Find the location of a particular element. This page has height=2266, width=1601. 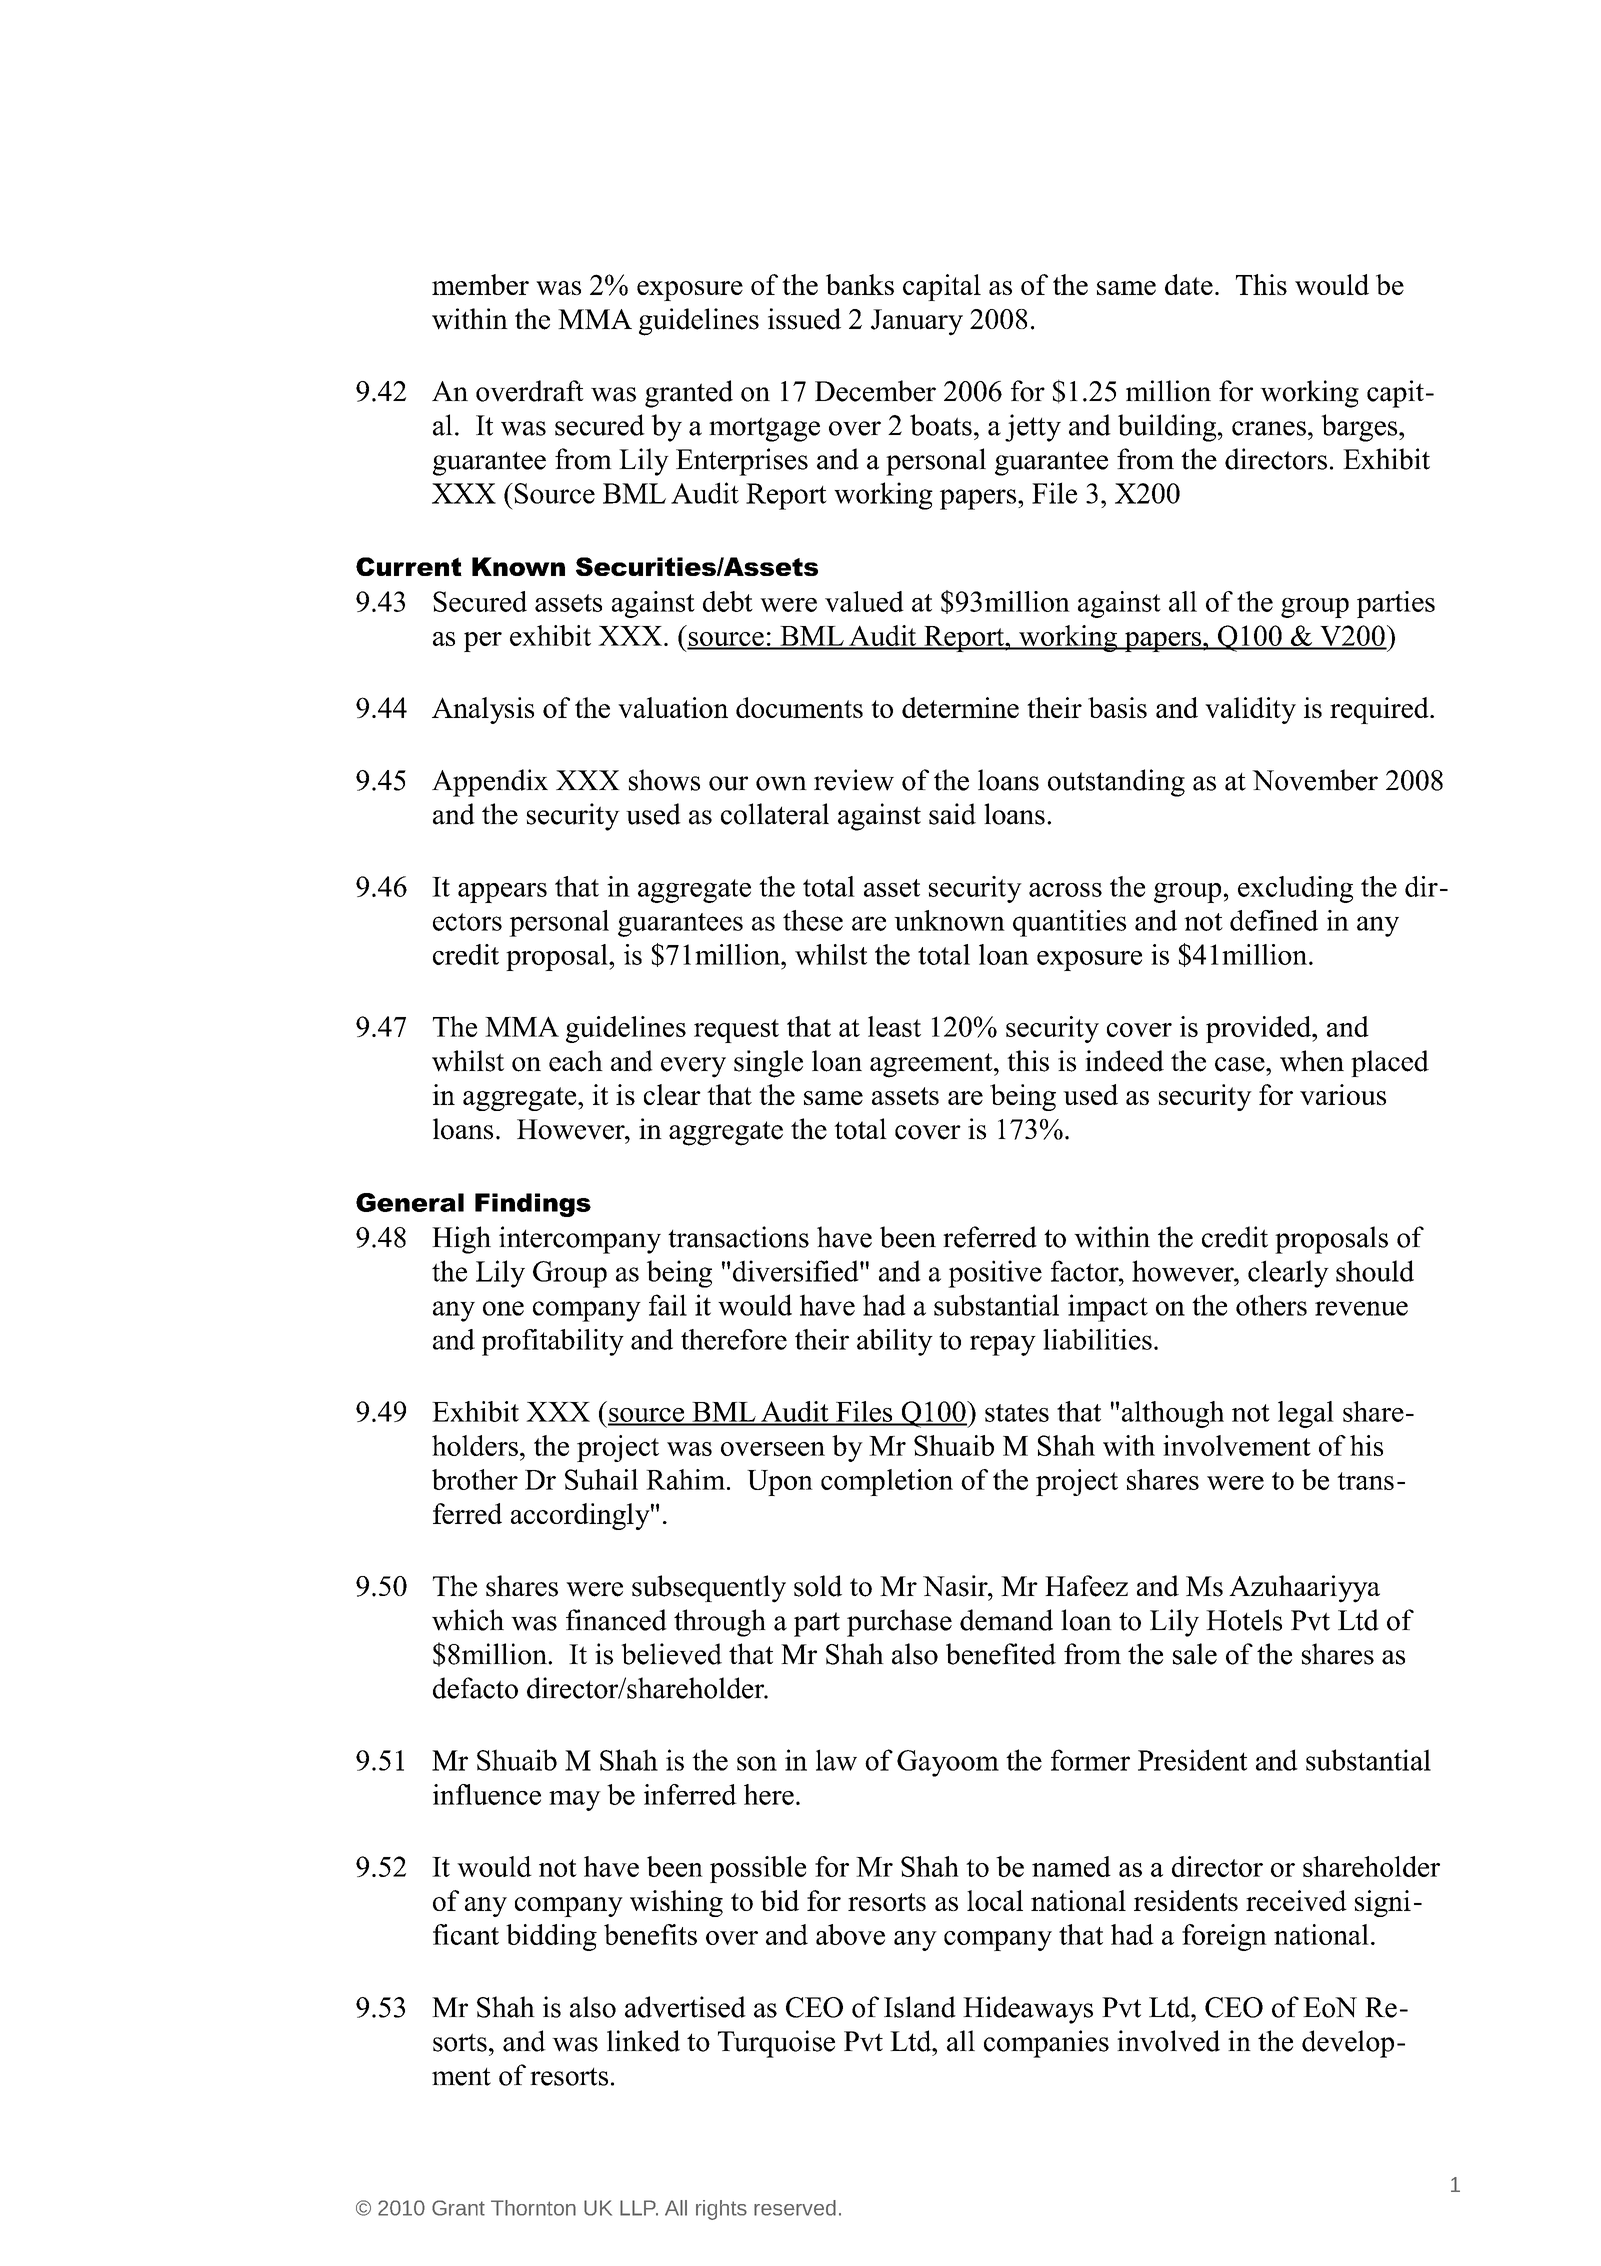

purchase is located at coordinates (899, 1623).
